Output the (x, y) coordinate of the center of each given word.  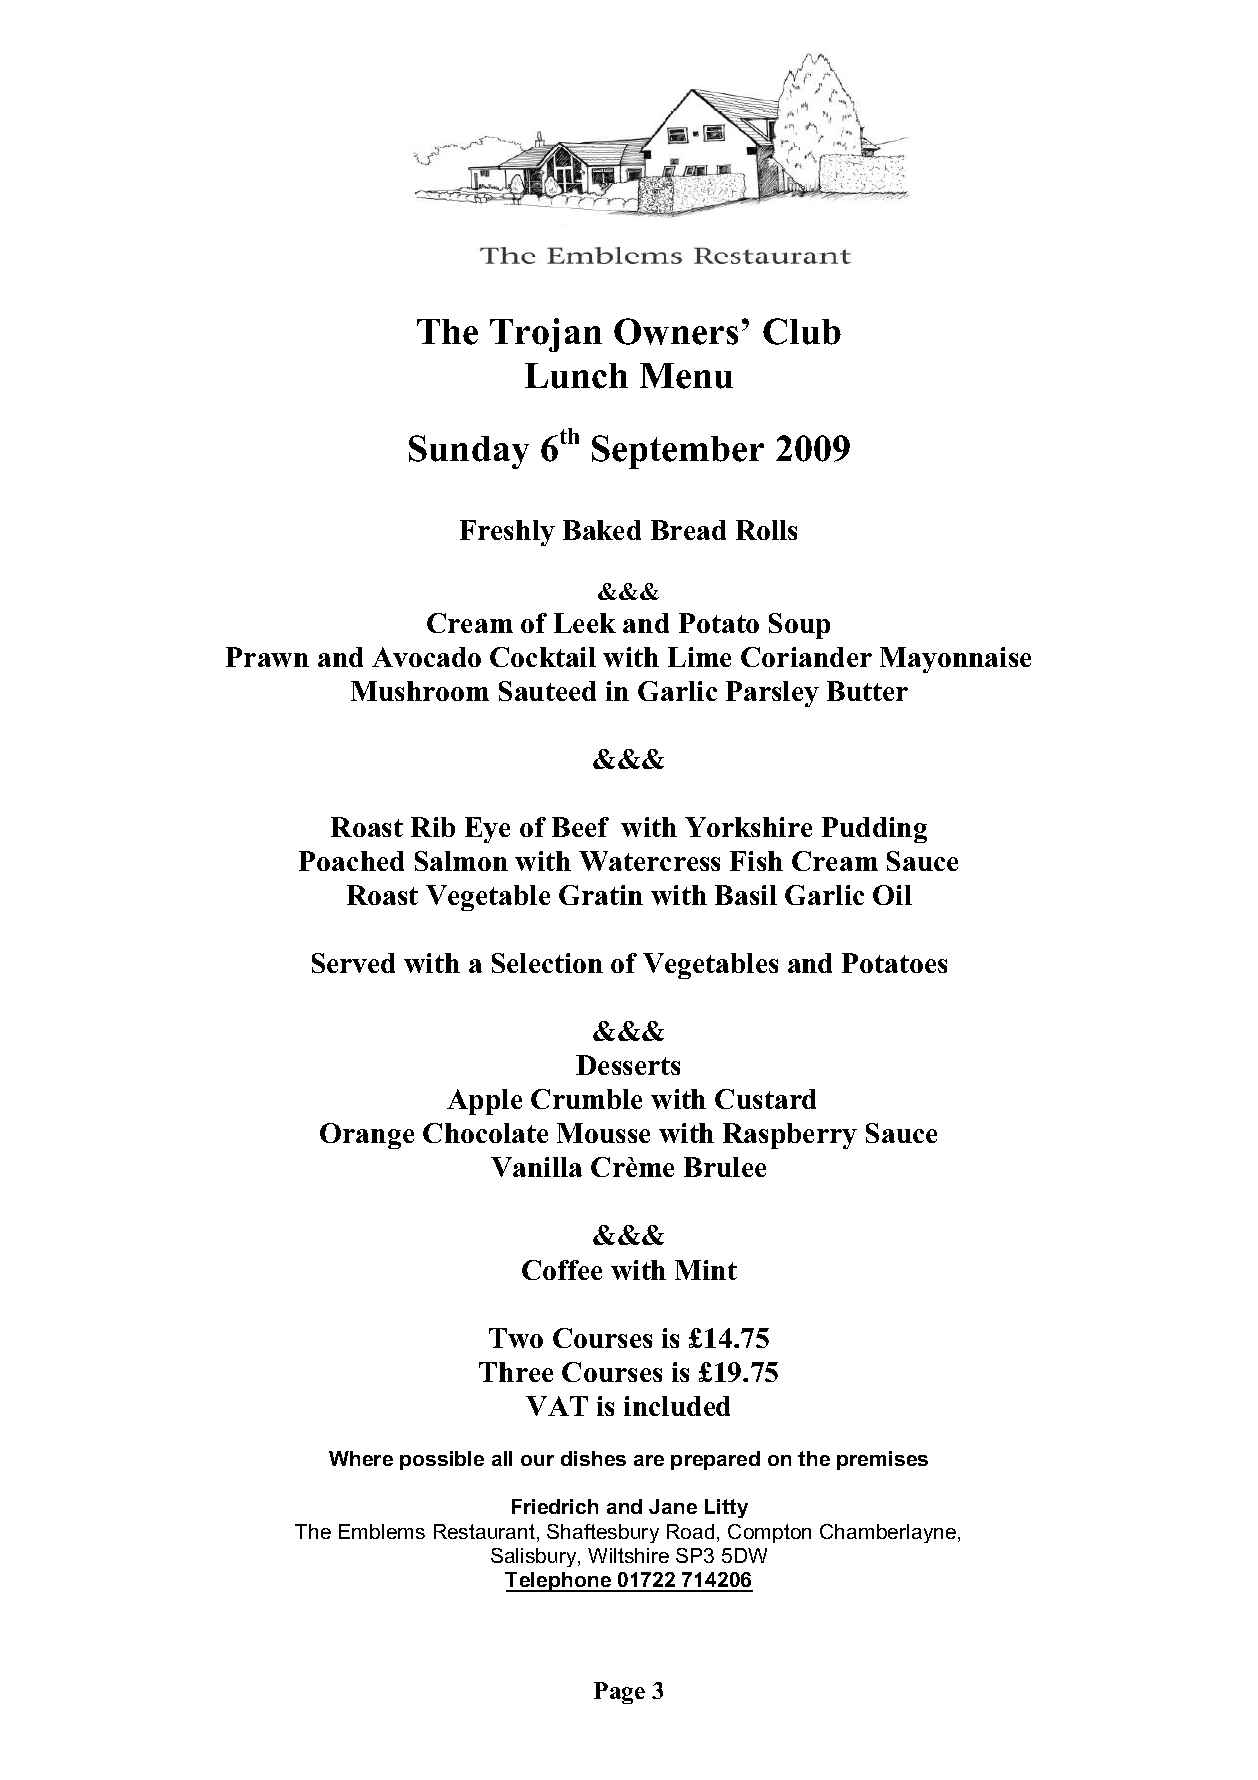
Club (802, 331)
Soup (799, 626)
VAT (557, 1406)
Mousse (603, 1133)
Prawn (267, 657)
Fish (756, 861)
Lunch (576, 376)
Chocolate (485, 1133)
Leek (585, 623)
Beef (580, 827)
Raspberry (790, 1136)
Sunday (469, 452)
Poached (351, 861)
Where (361, 1458)
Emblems (382, 1531)
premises (882, 1460)
